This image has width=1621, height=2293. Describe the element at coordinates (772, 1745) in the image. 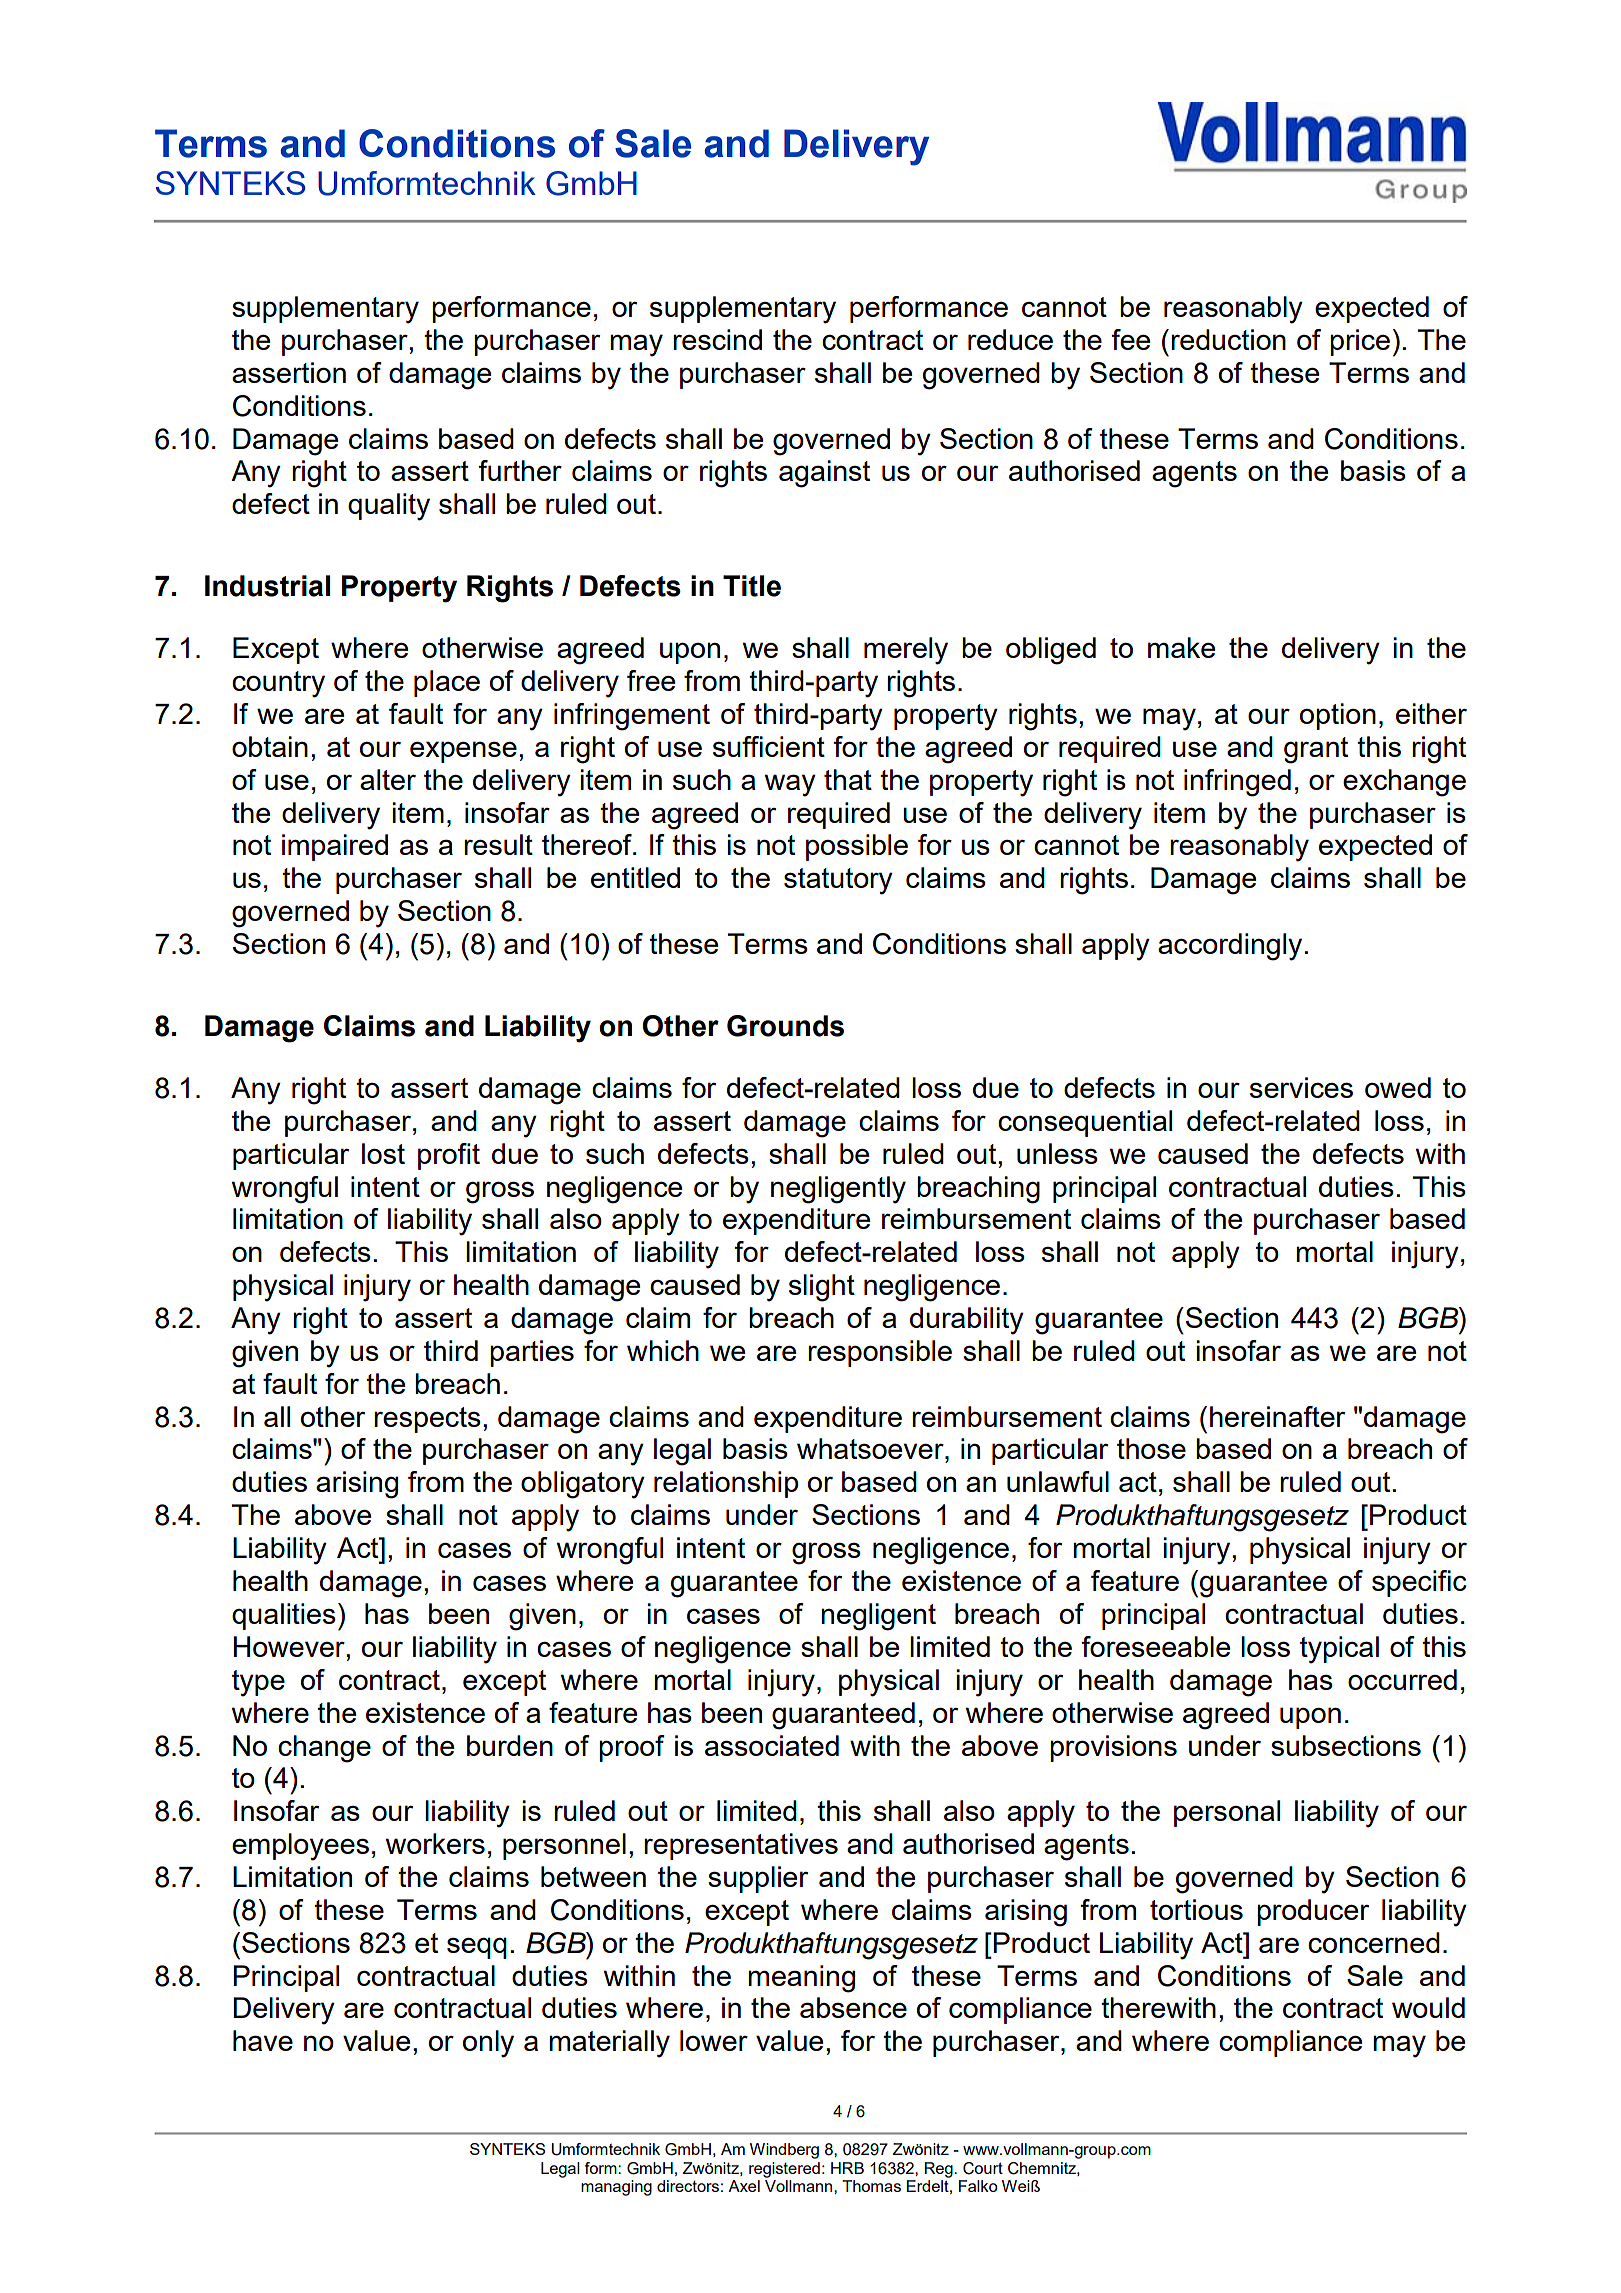

I see `associated` at that location.
